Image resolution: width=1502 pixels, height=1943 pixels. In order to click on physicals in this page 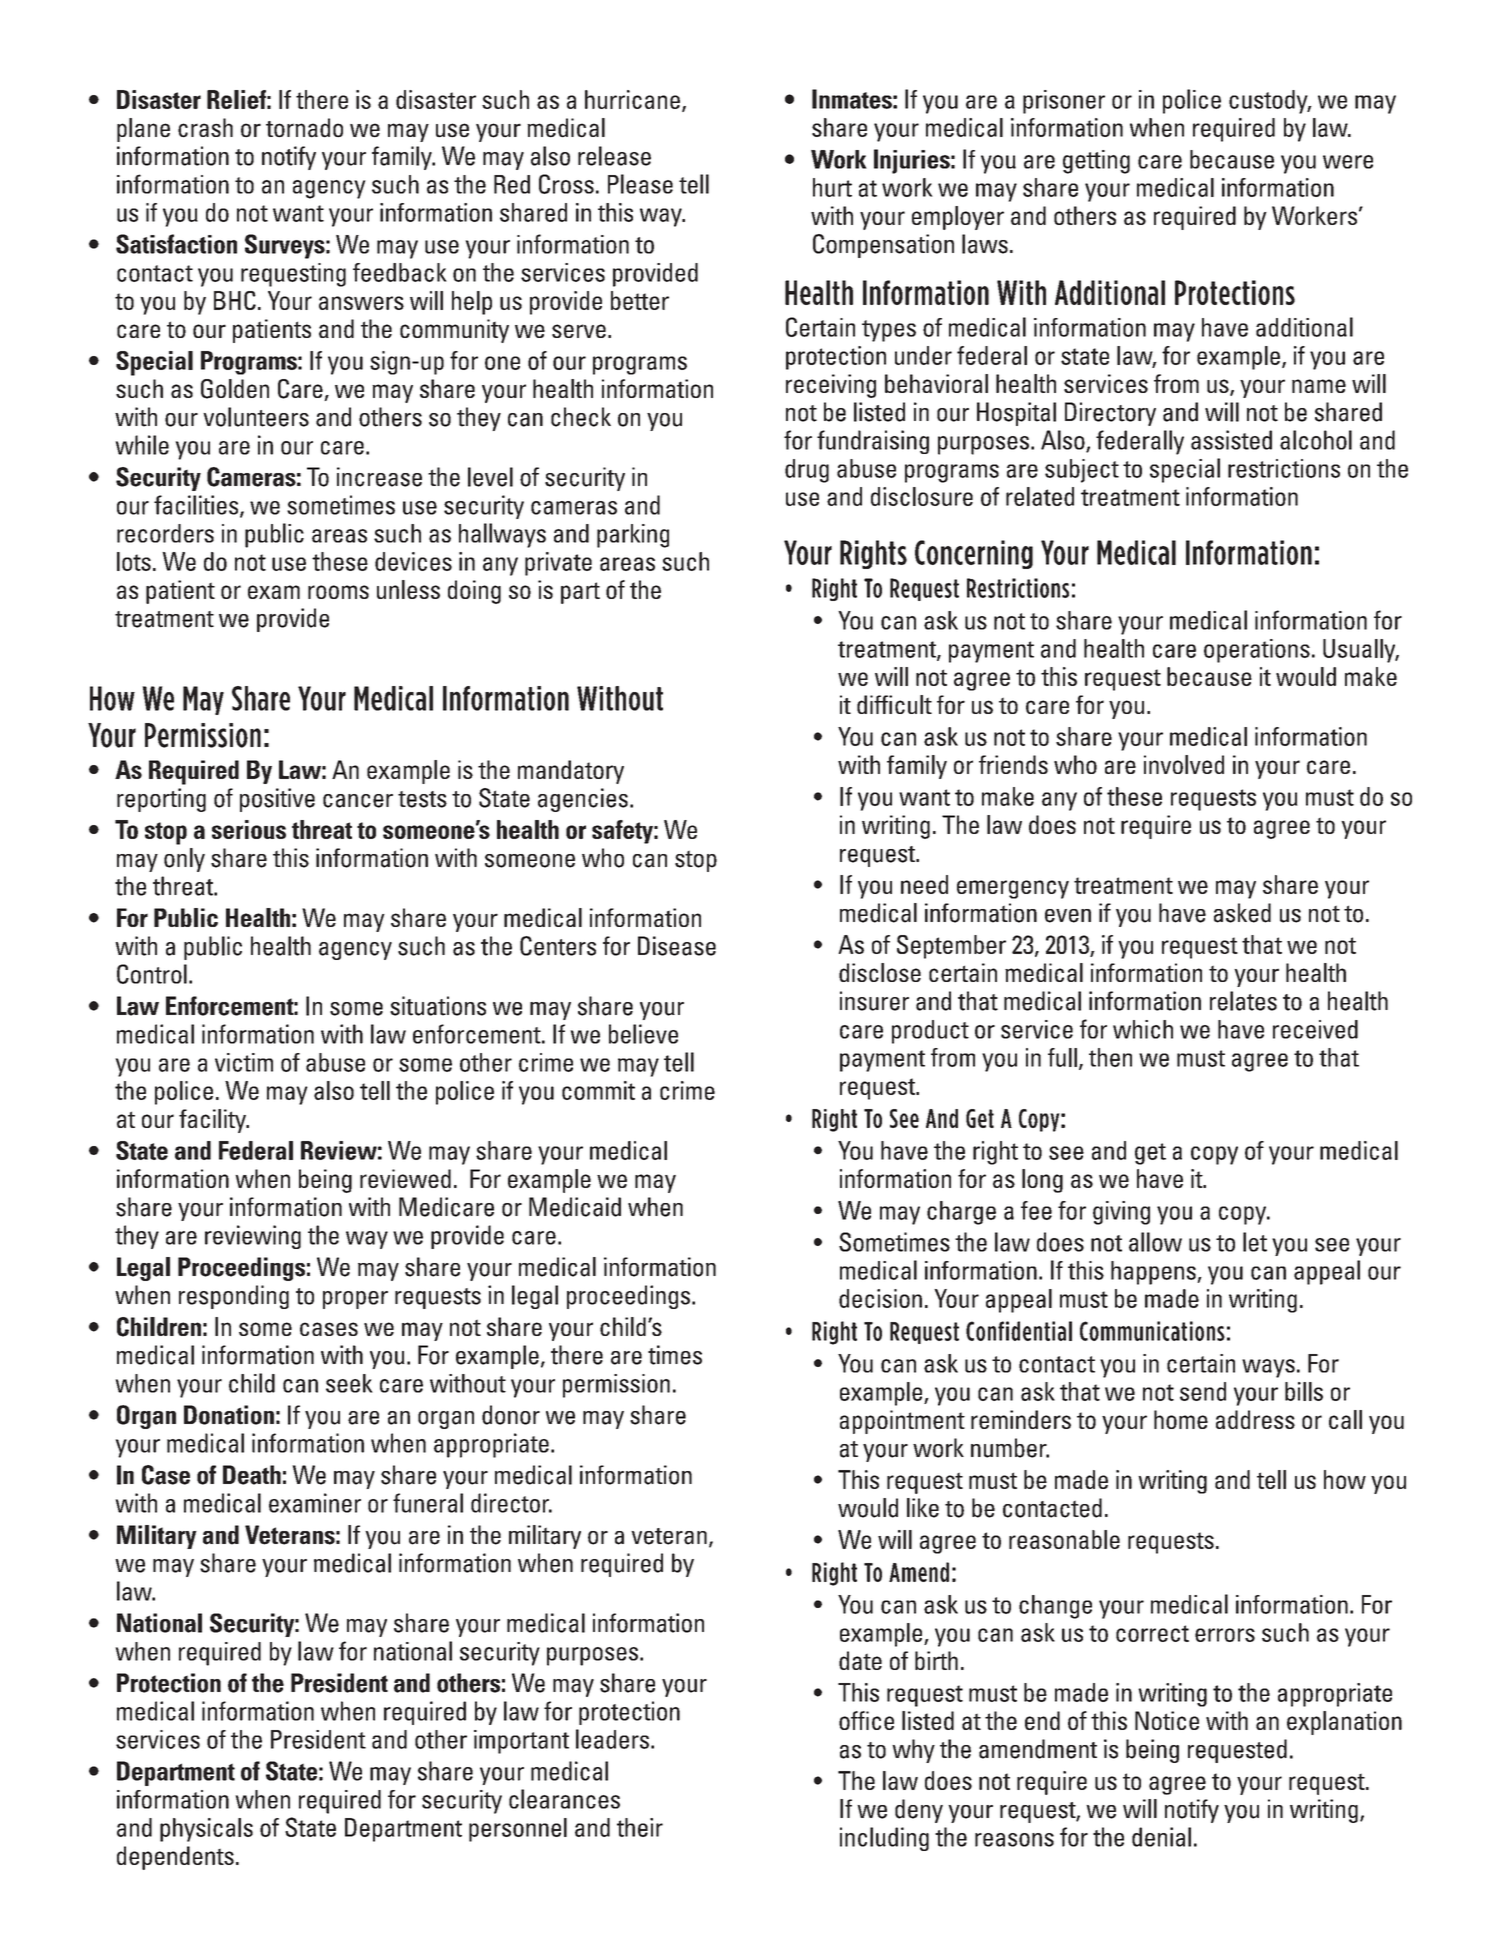, I will do `click(206, 1830)`.
